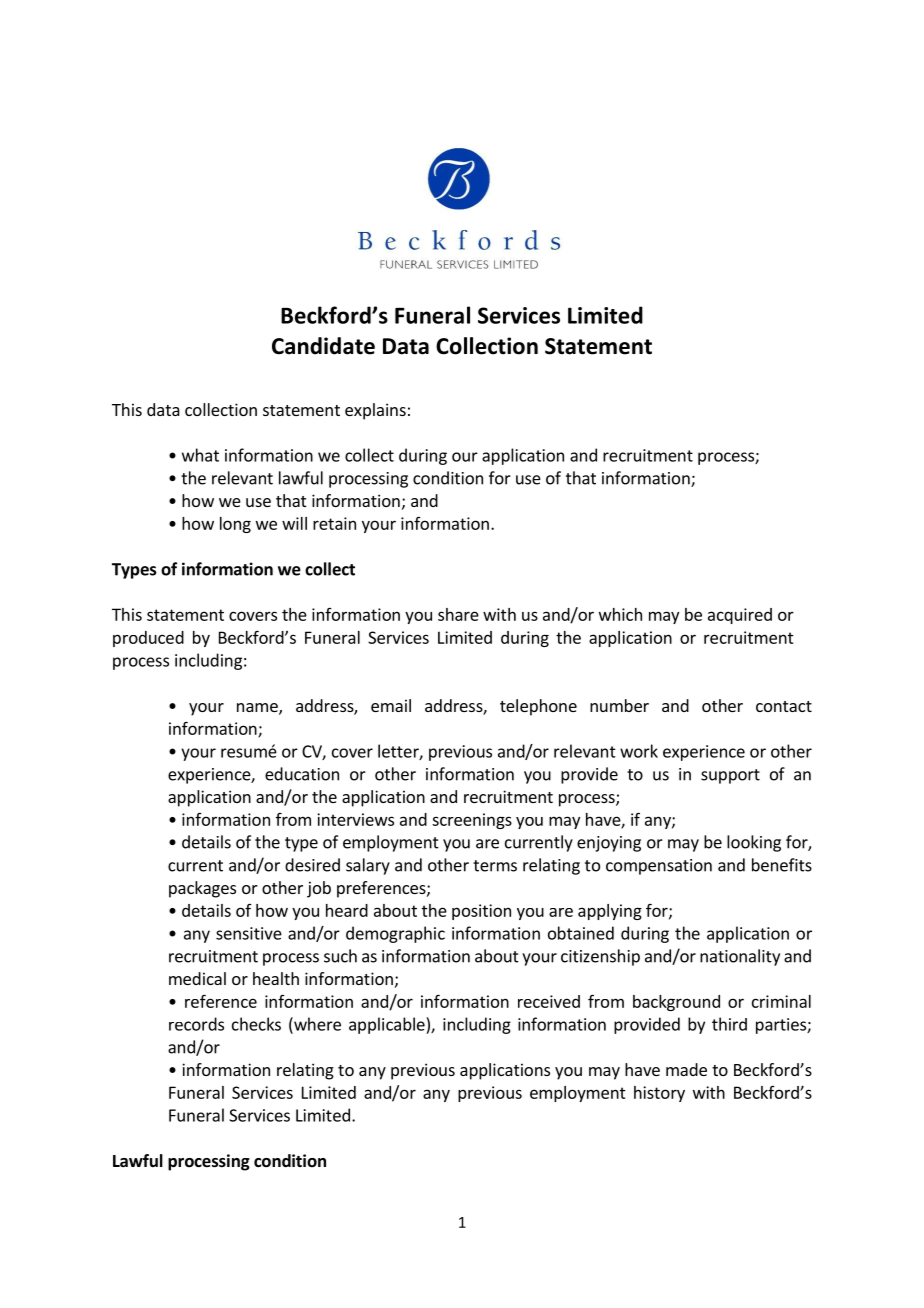 This image has height=1308, width=924. What do you see at coordinates (659, 867) in the image?
I see `compensation` at bounding box center [659, 867].
